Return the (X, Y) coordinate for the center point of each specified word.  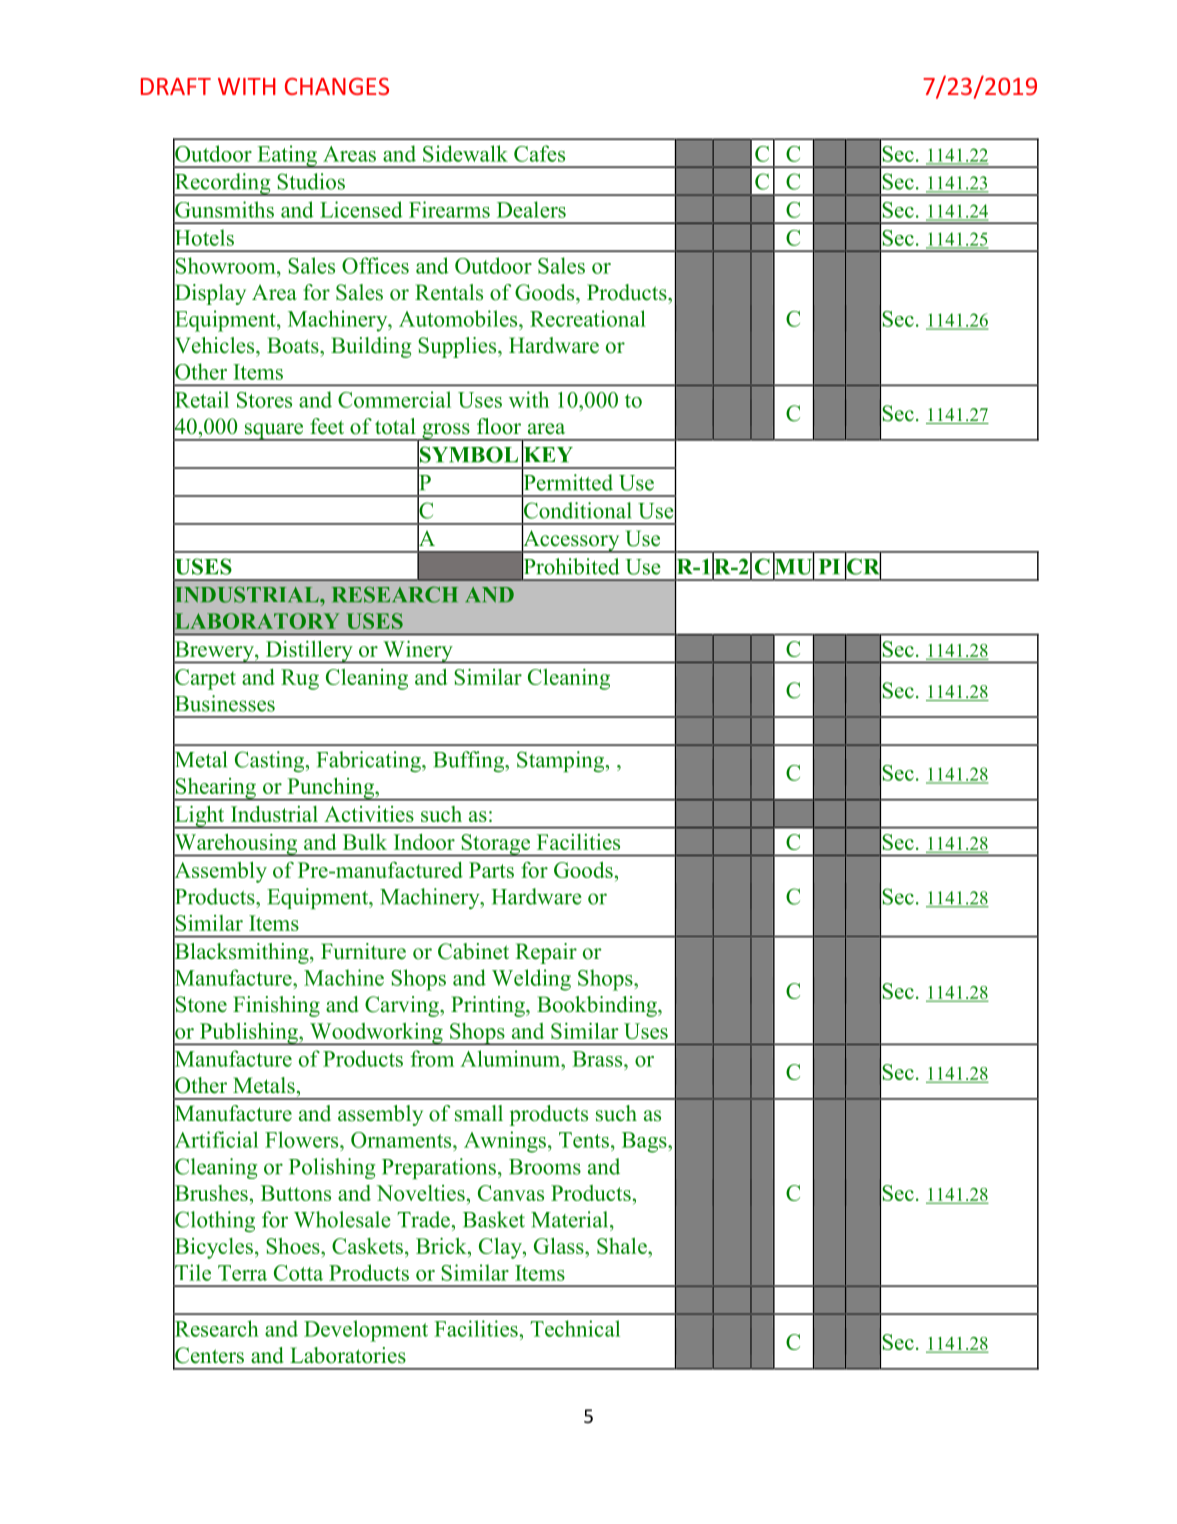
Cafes (539, 153)
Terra (242, 1273)
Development (366, 1331)
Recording (223, 184)
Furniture (363, 951)
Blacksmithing (242, 953)
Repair (546, 953)
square (274, 432)
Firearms (449, 209)
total (395, 426)
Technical (575, 1328)
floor (499, 426)
